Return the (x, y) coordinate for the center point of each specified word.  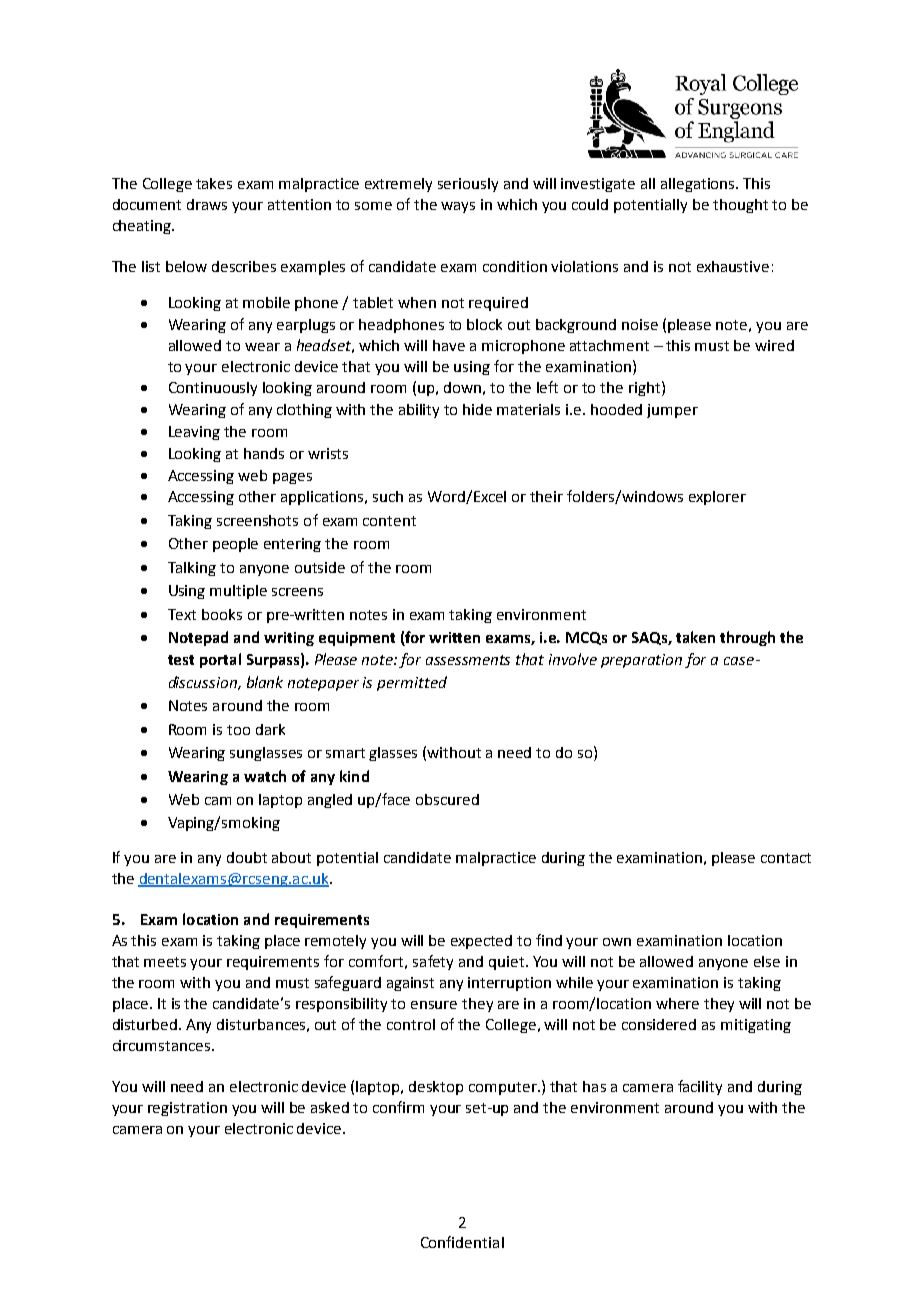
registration (187, 1109)
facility (700, 1087)
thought (740, 206)
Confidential (462, 1242)
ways (458, 207)
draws (207, 204)
